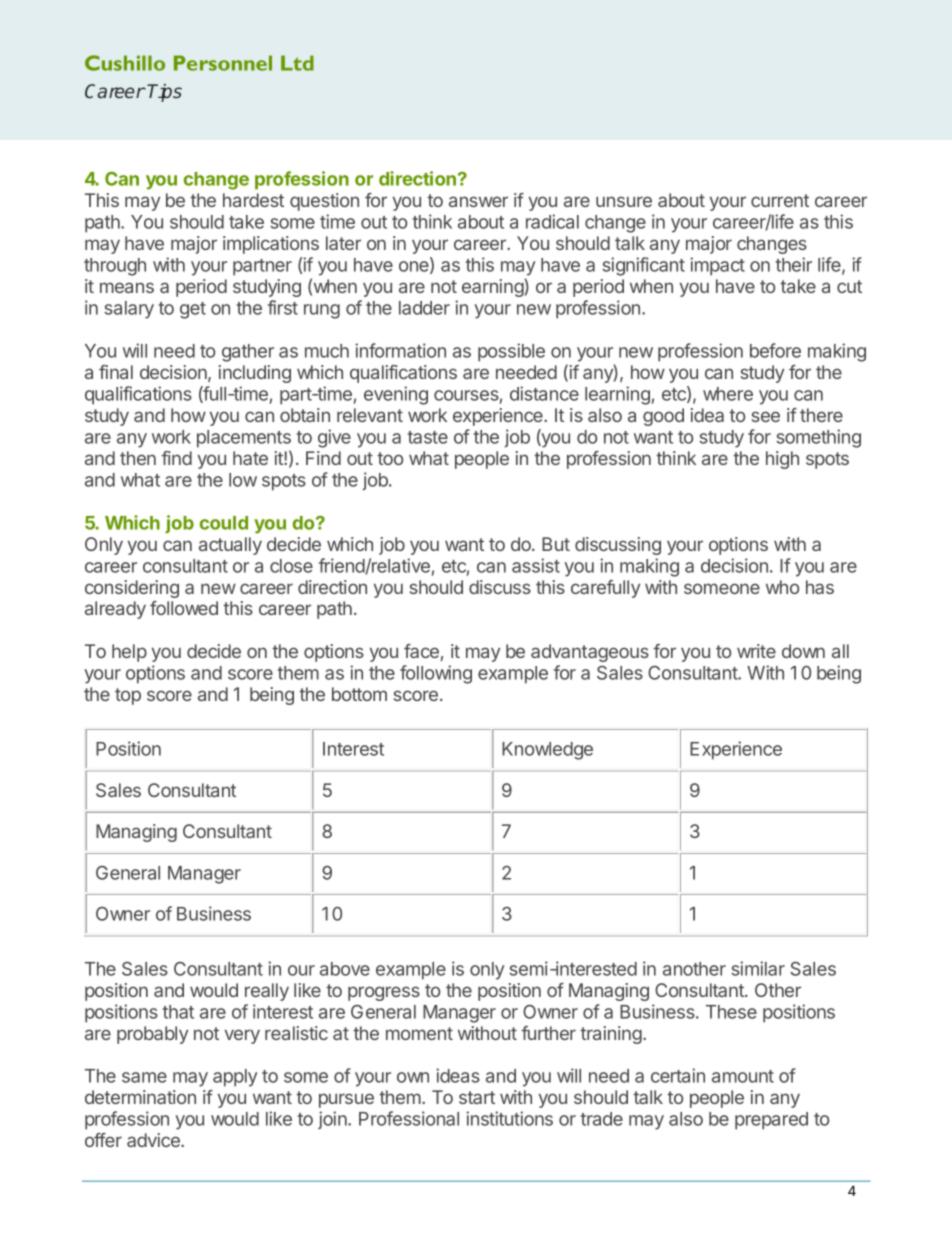  What do you see at coordinates (756, 651) in the screenshot?
I see `write` at bounding box center [756, 651].
